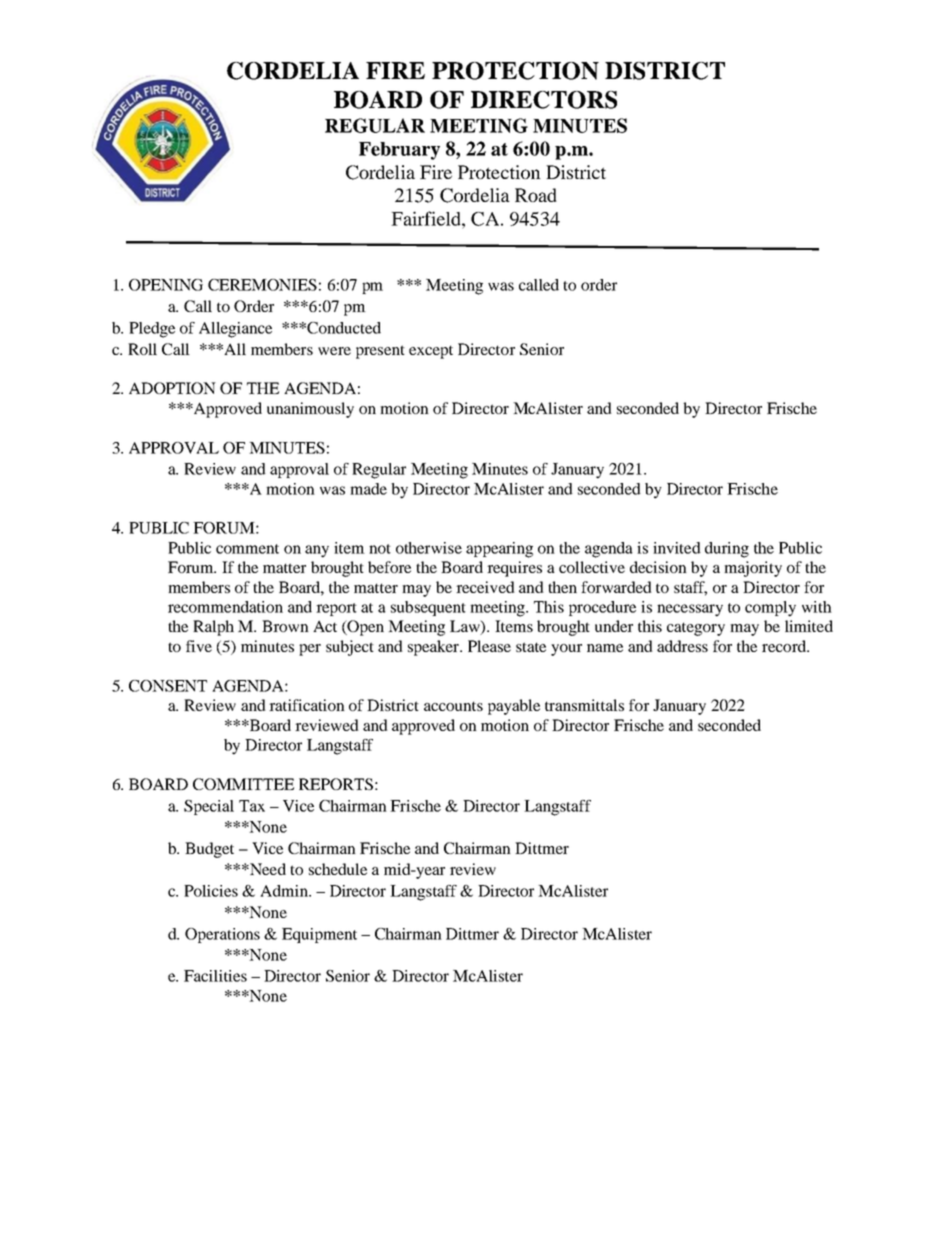 This document has height=1233, width=952. What do you see at coordinates (785, 646) in the document?
I see `record` at bounding box center [785, 646].
